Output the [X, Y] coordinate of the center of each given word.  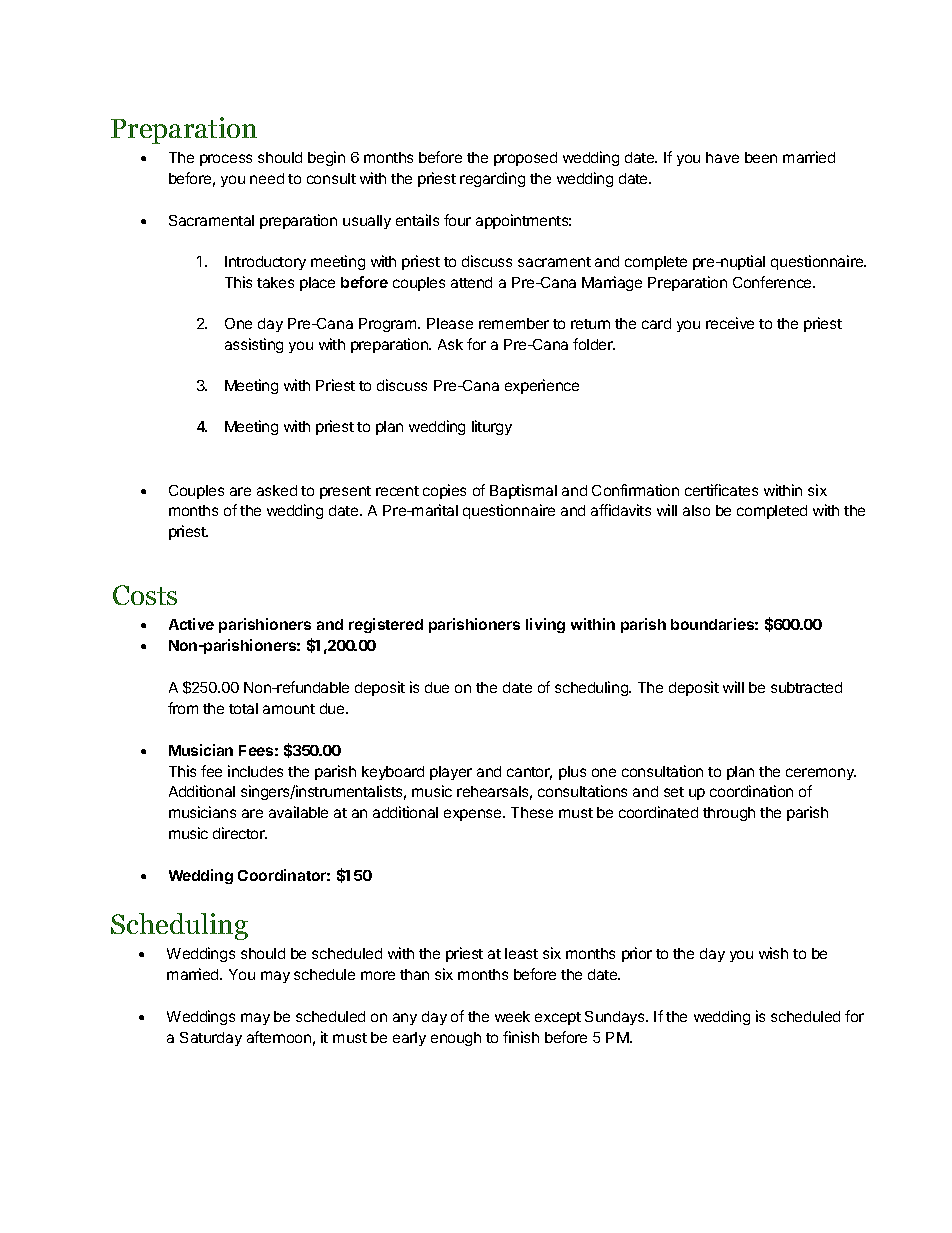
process [226, 160]
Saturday [211, 1039]
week [512, 1016]
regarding [492, 179]
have [722, 157]
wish [773, 953]
